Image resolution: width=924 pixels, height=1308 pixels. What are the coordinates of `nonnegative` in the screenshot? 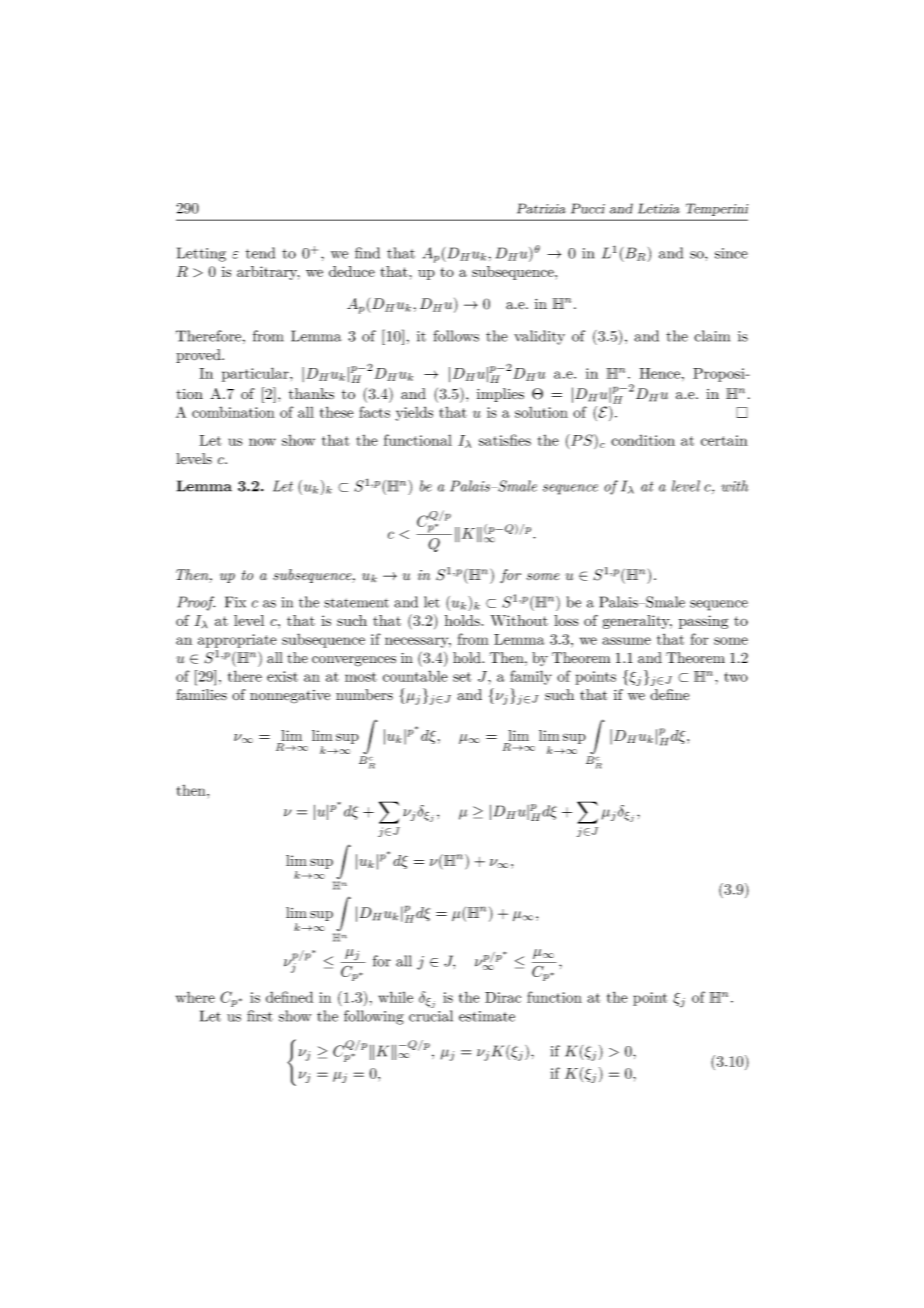 It's located at (290, 697).
